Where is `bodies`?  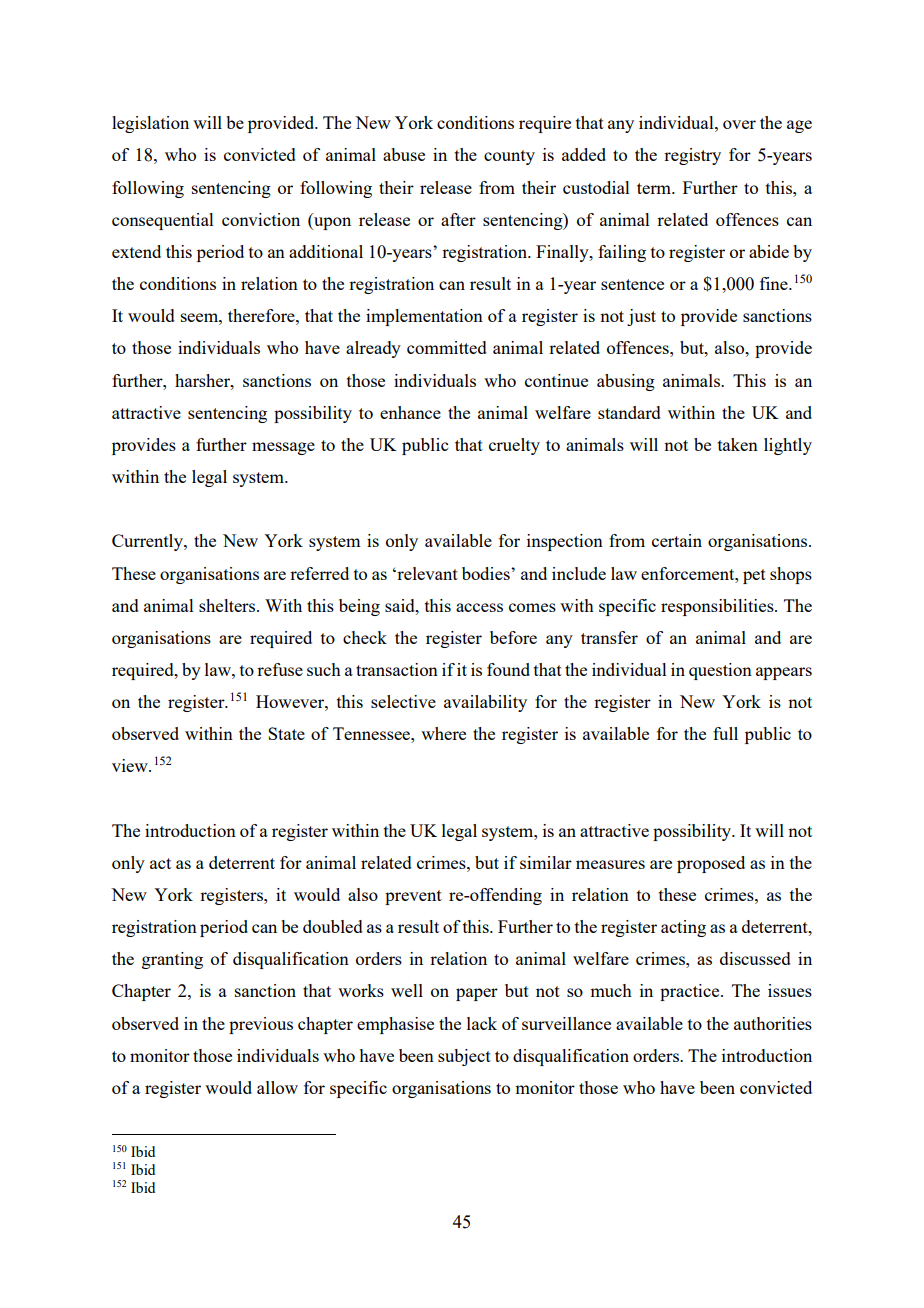 bodies is located at coordinates (487, 573).
